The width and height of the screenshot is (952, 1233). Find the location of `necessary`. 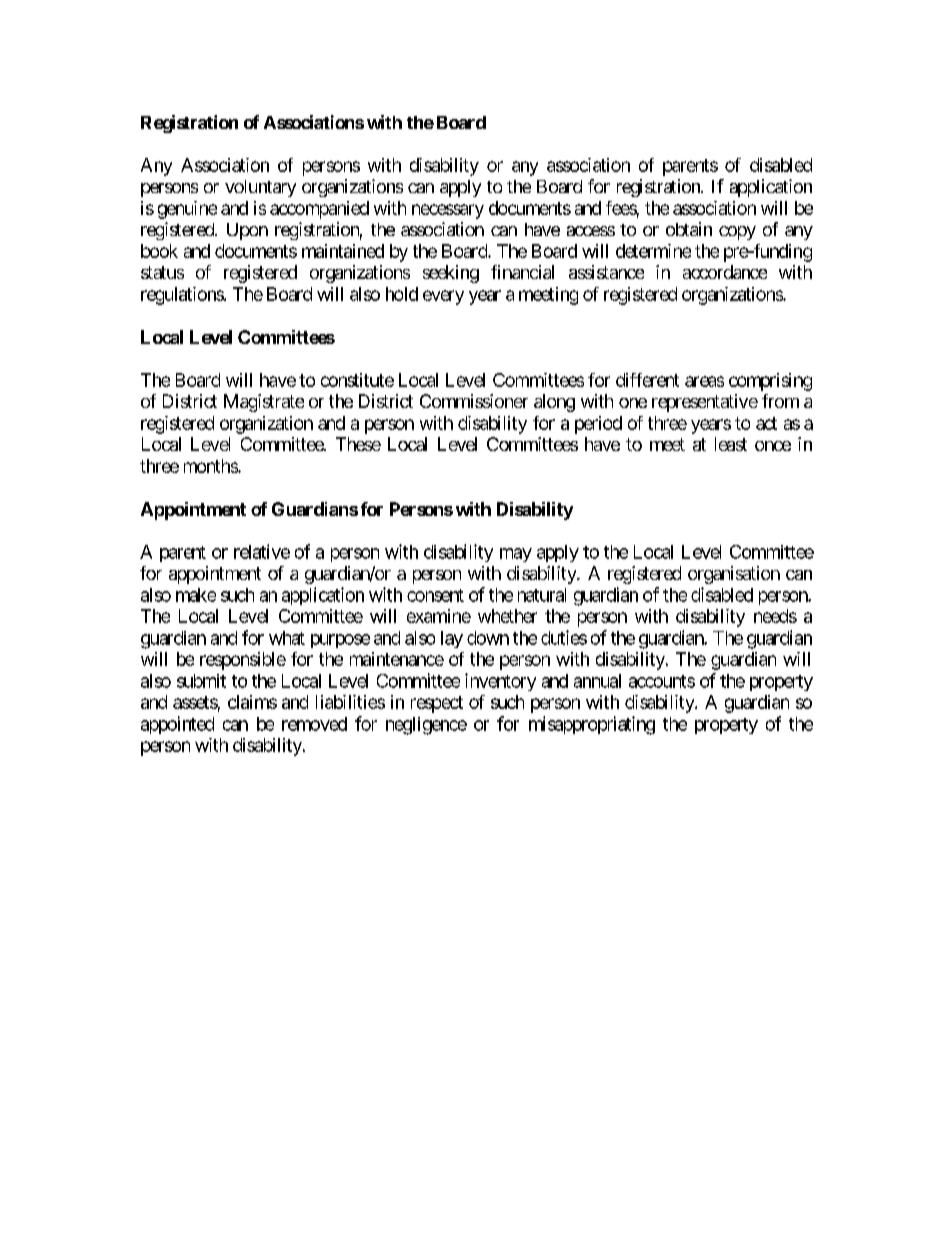

necessary is located at coordinates (448, 211).
